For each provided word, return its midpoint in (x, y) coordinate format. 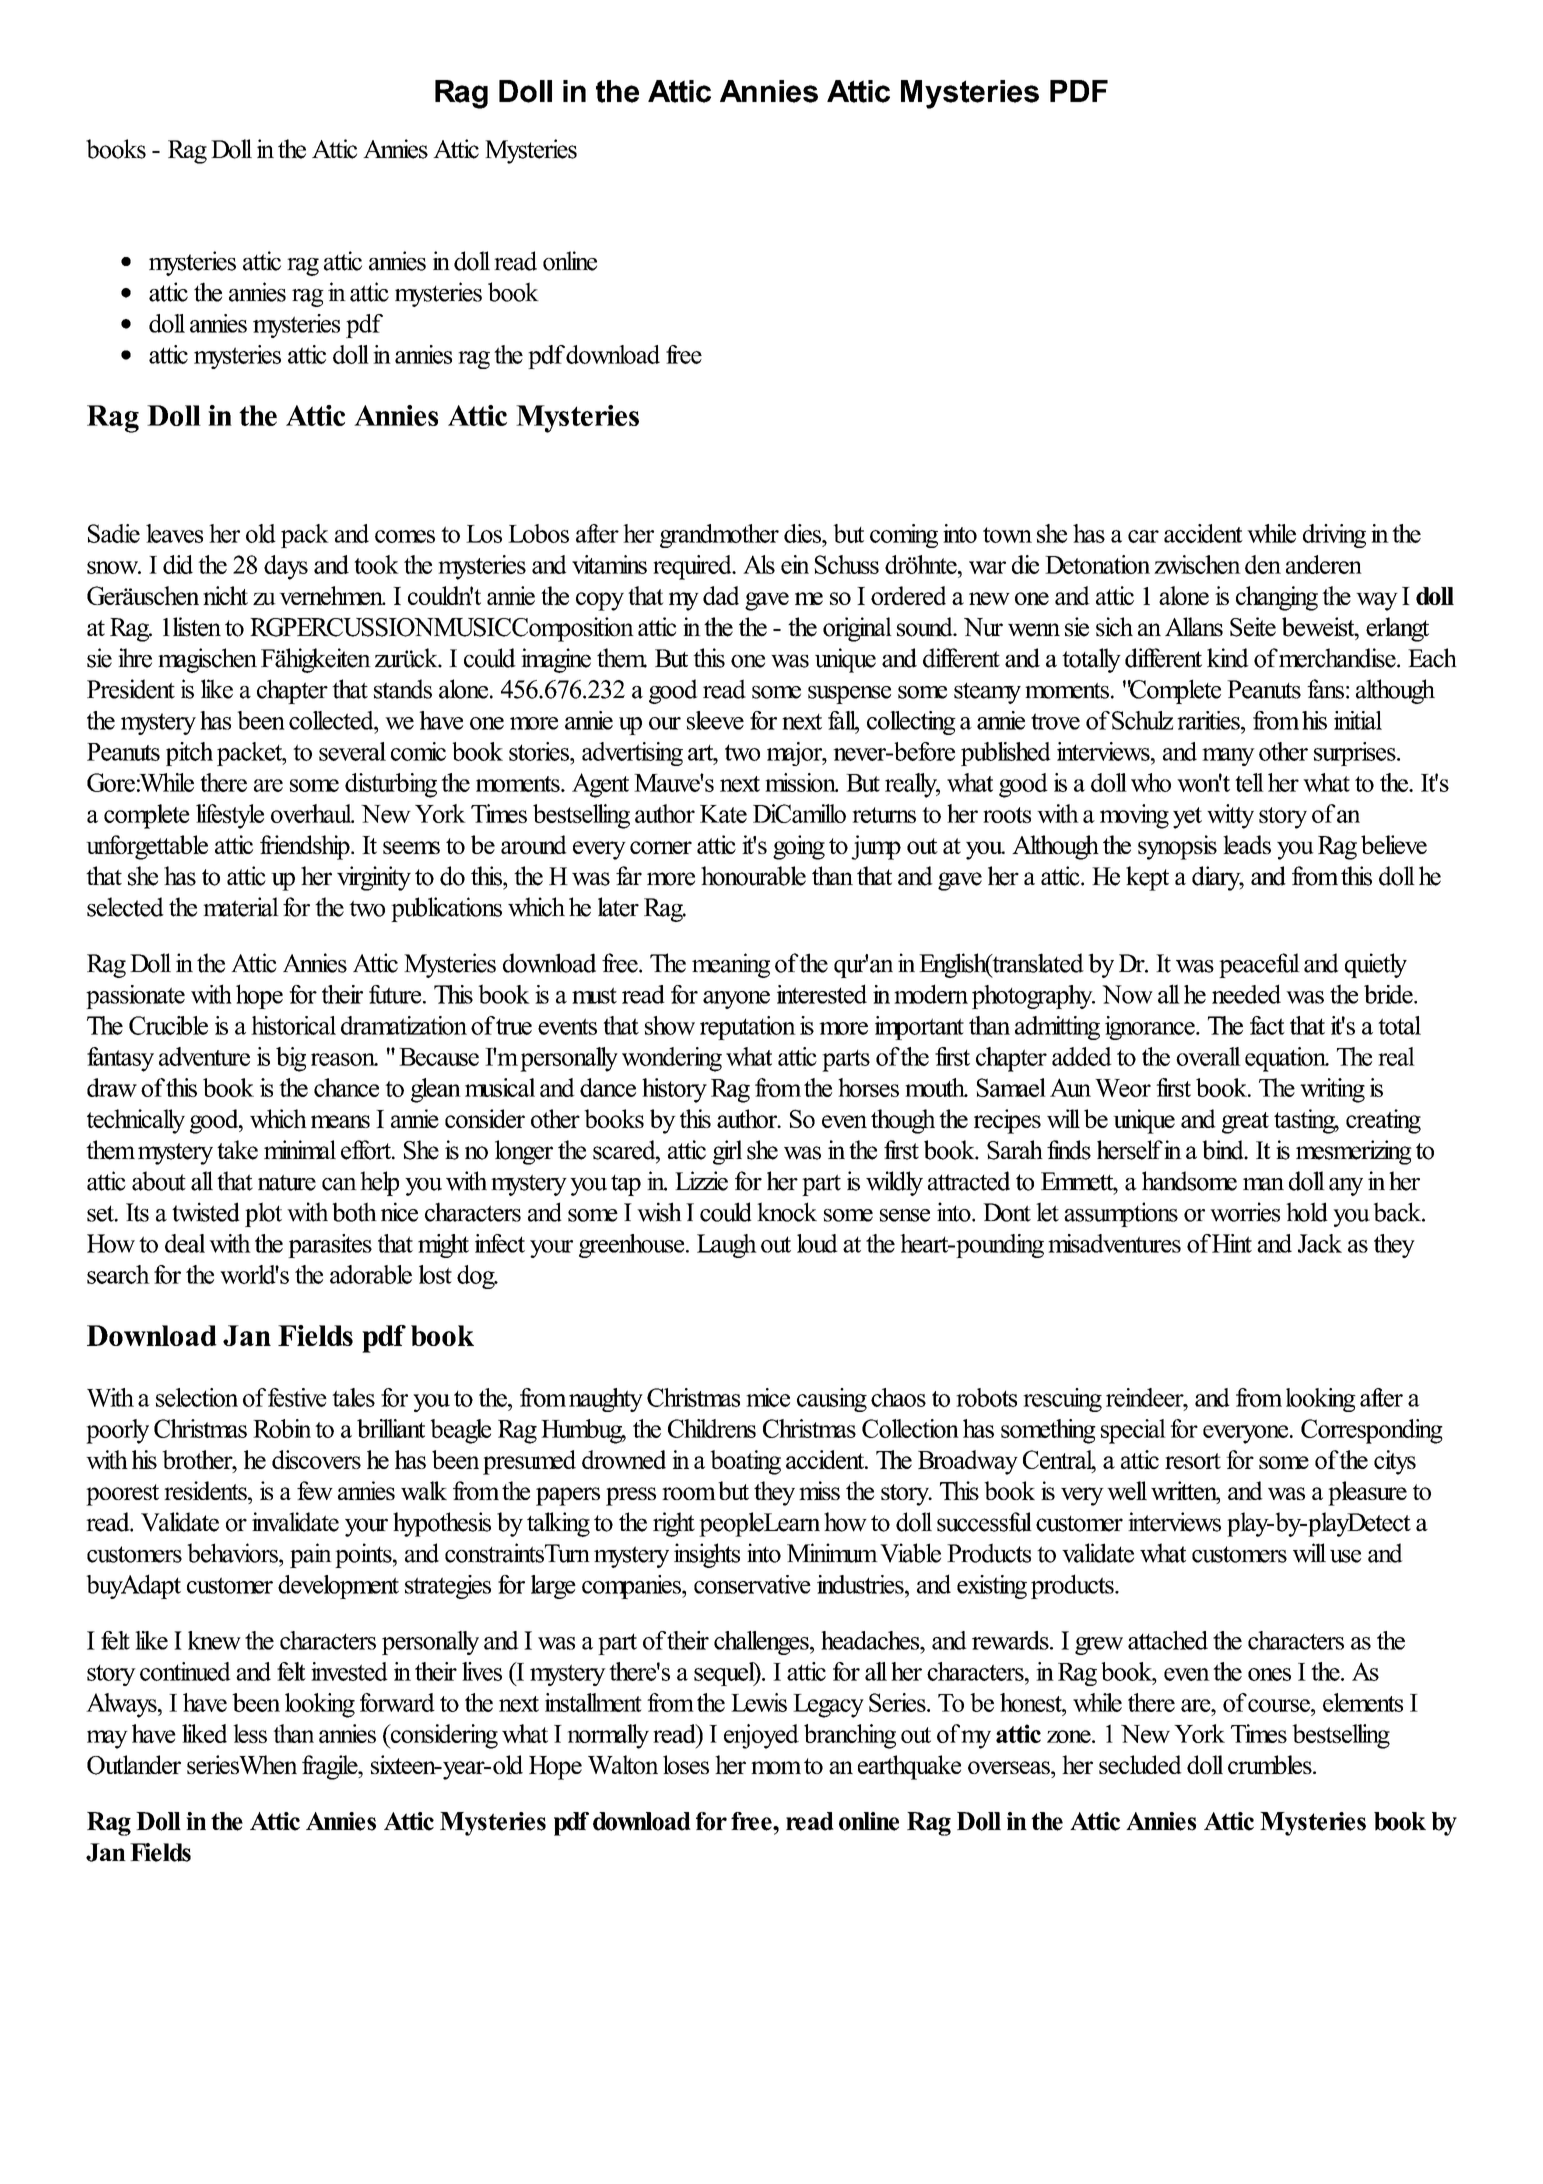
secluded (1140, 1764)
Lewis (759, 1702)
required (693, 567)
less (250, 1733)
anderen (1324, 564)
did (178, 564)
